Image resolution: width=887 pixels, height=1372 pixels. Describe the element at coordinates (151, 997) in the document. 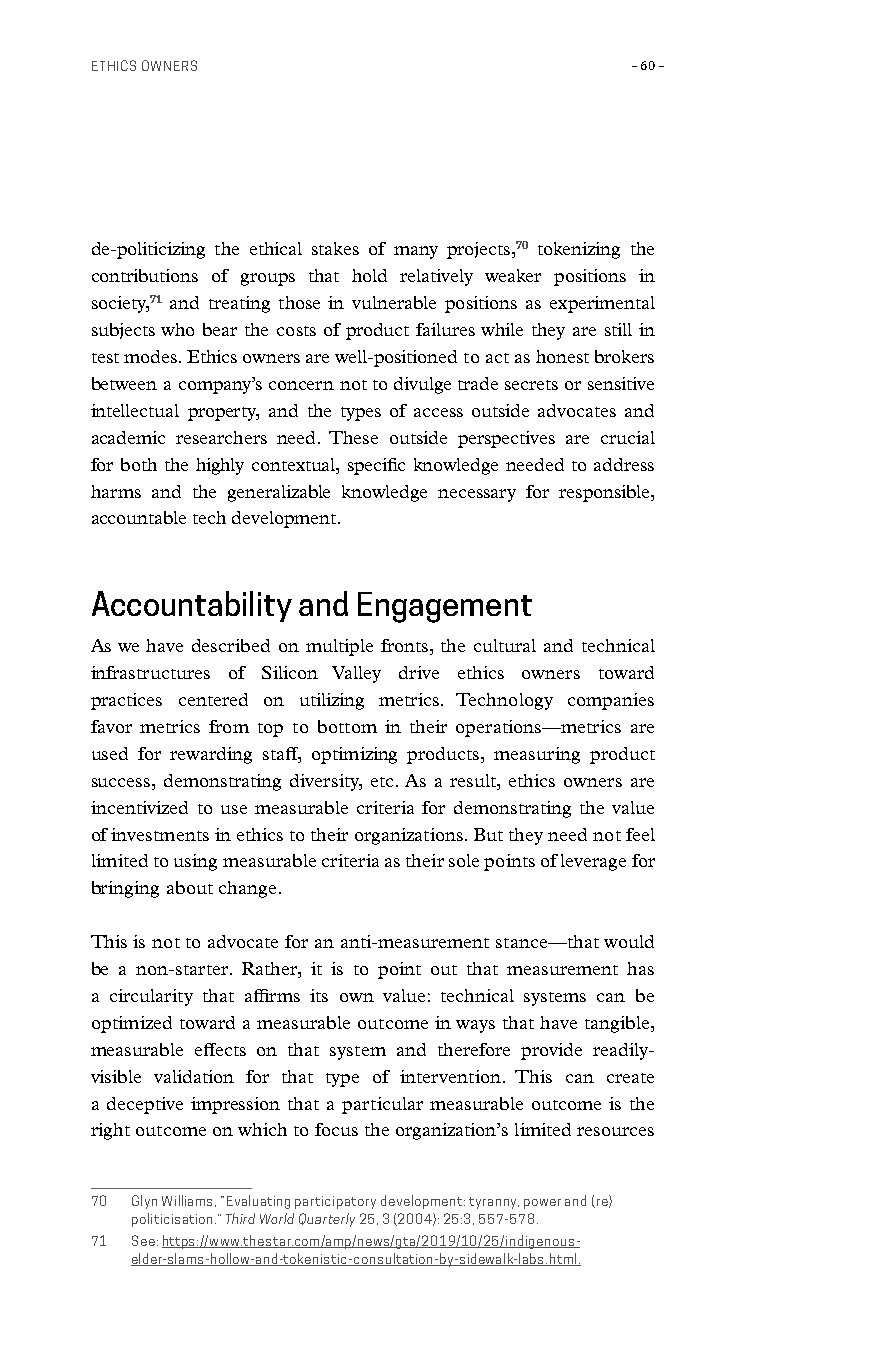

I see `circularity` at that location.
